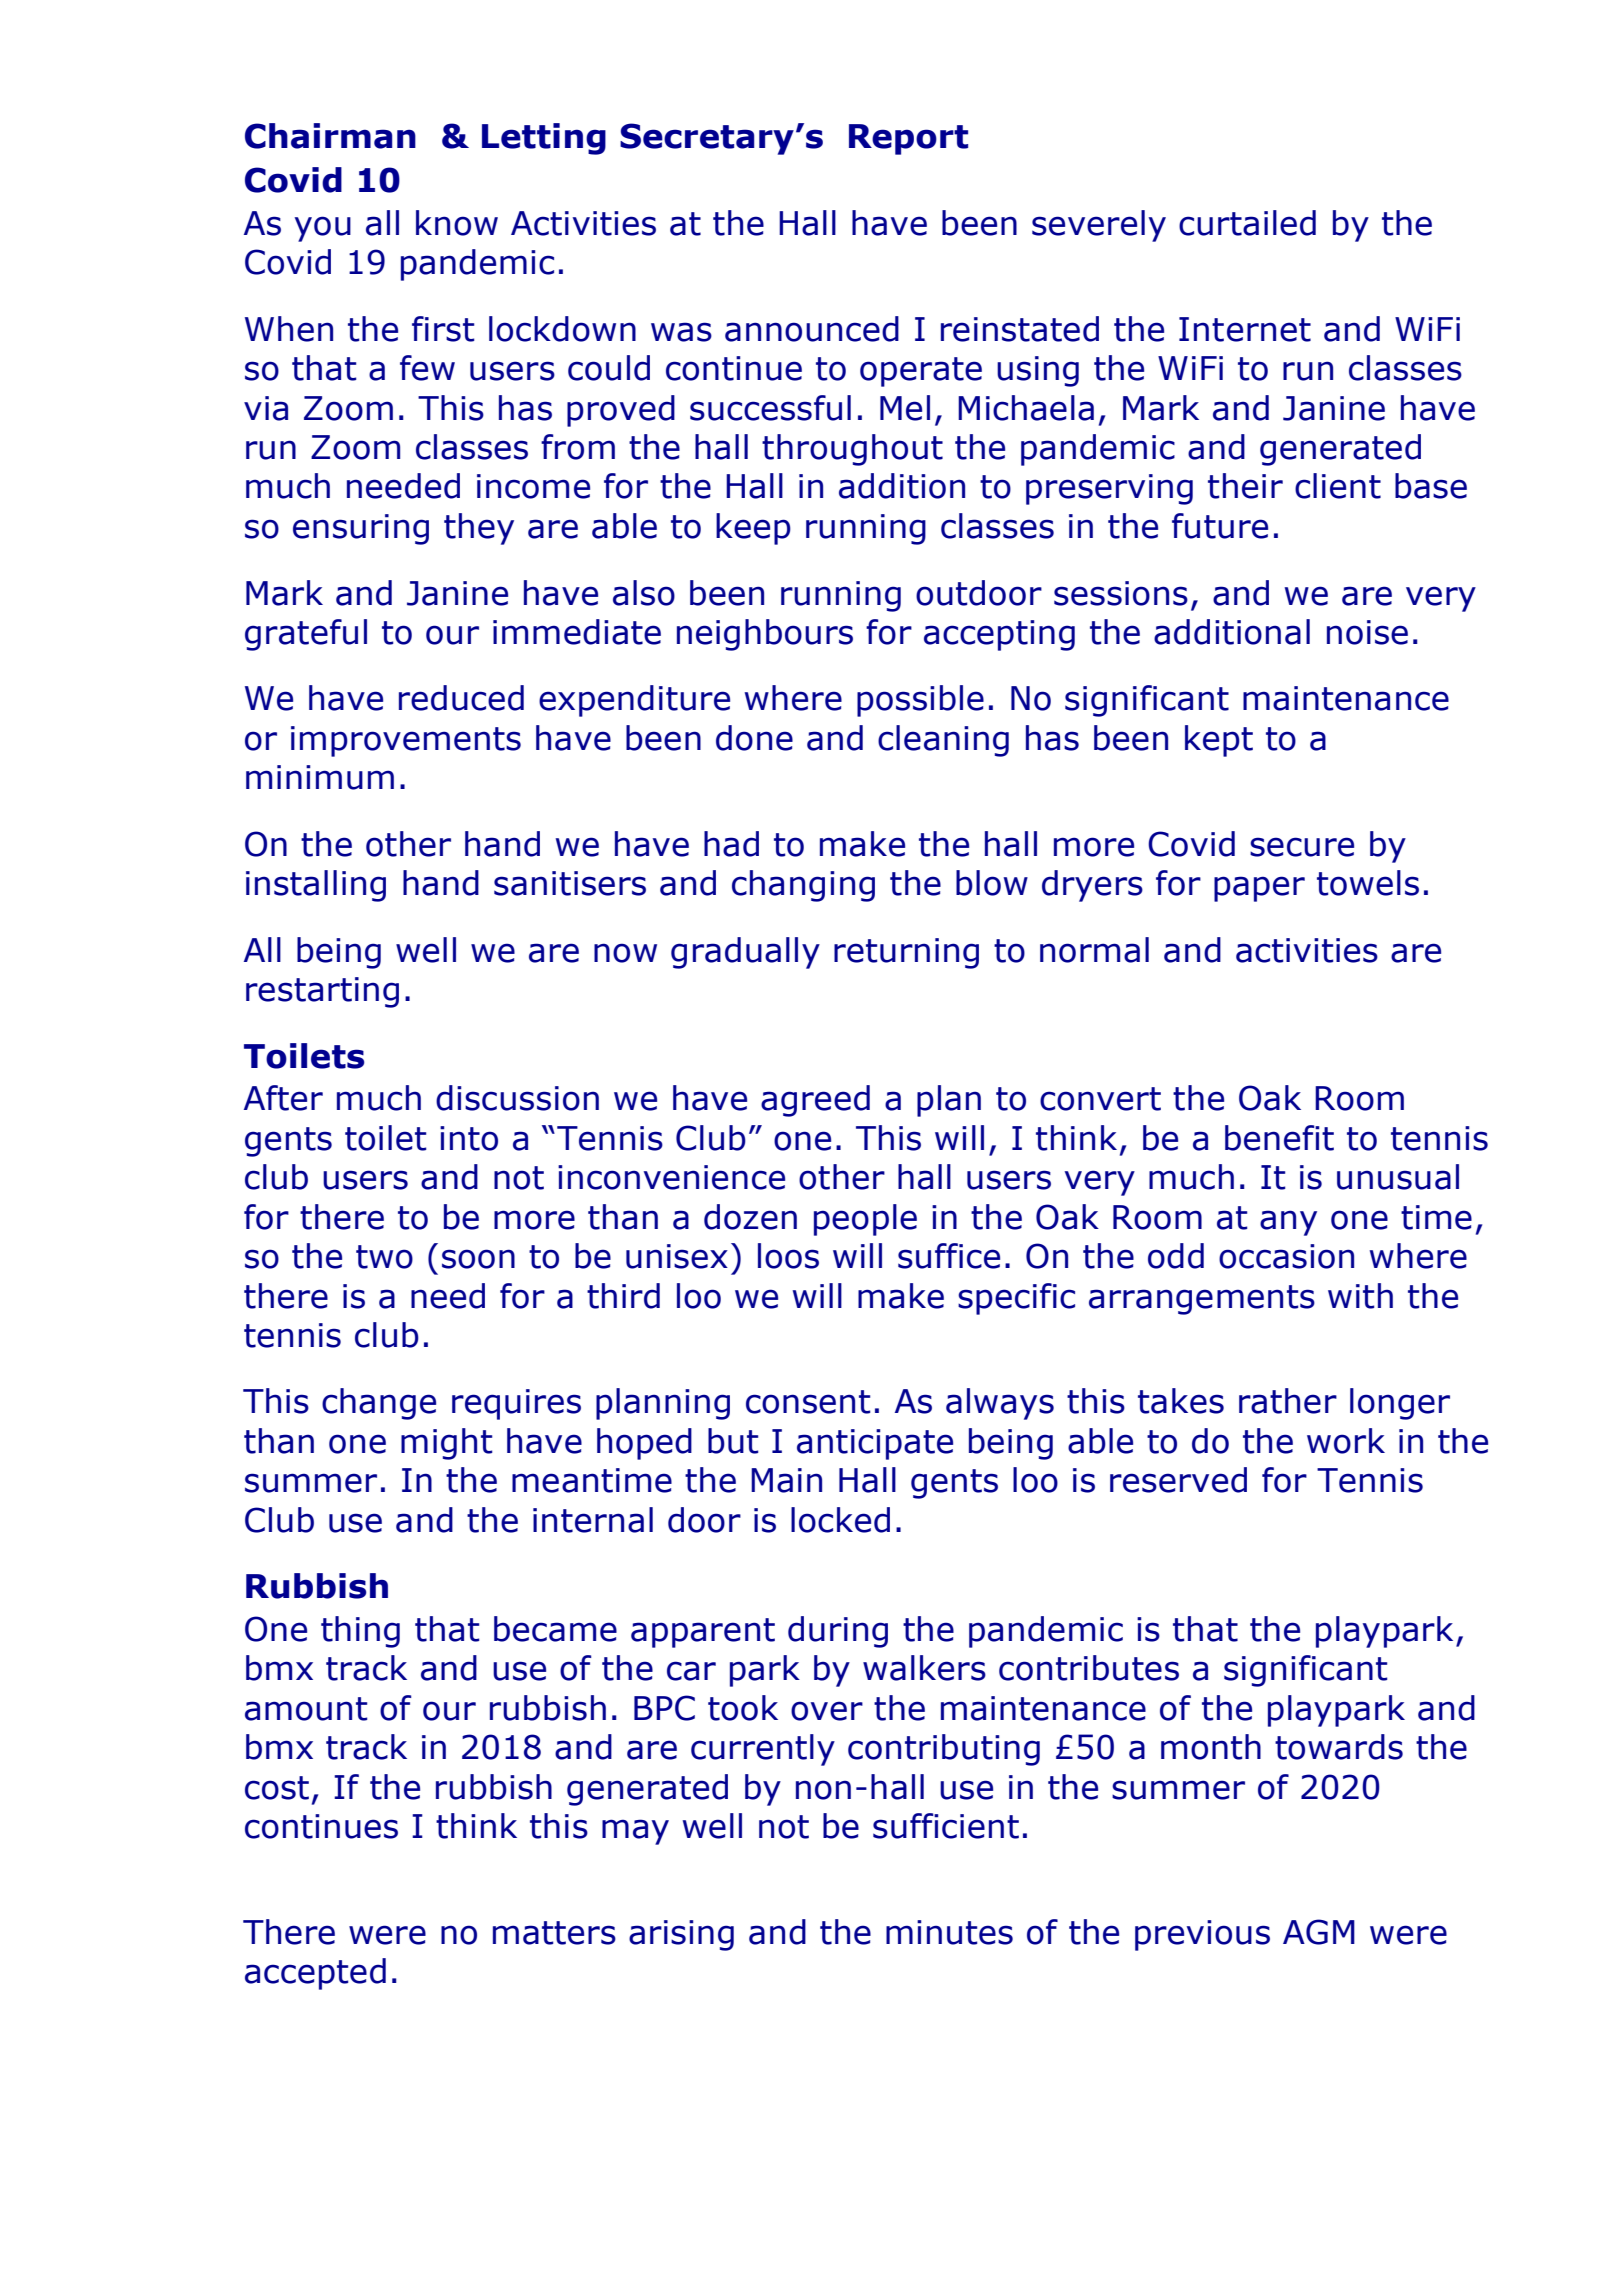  What do you see at coordinates (943, 741) in the screenshot?
I see `cleaning` at bounding box center [943, 741].
